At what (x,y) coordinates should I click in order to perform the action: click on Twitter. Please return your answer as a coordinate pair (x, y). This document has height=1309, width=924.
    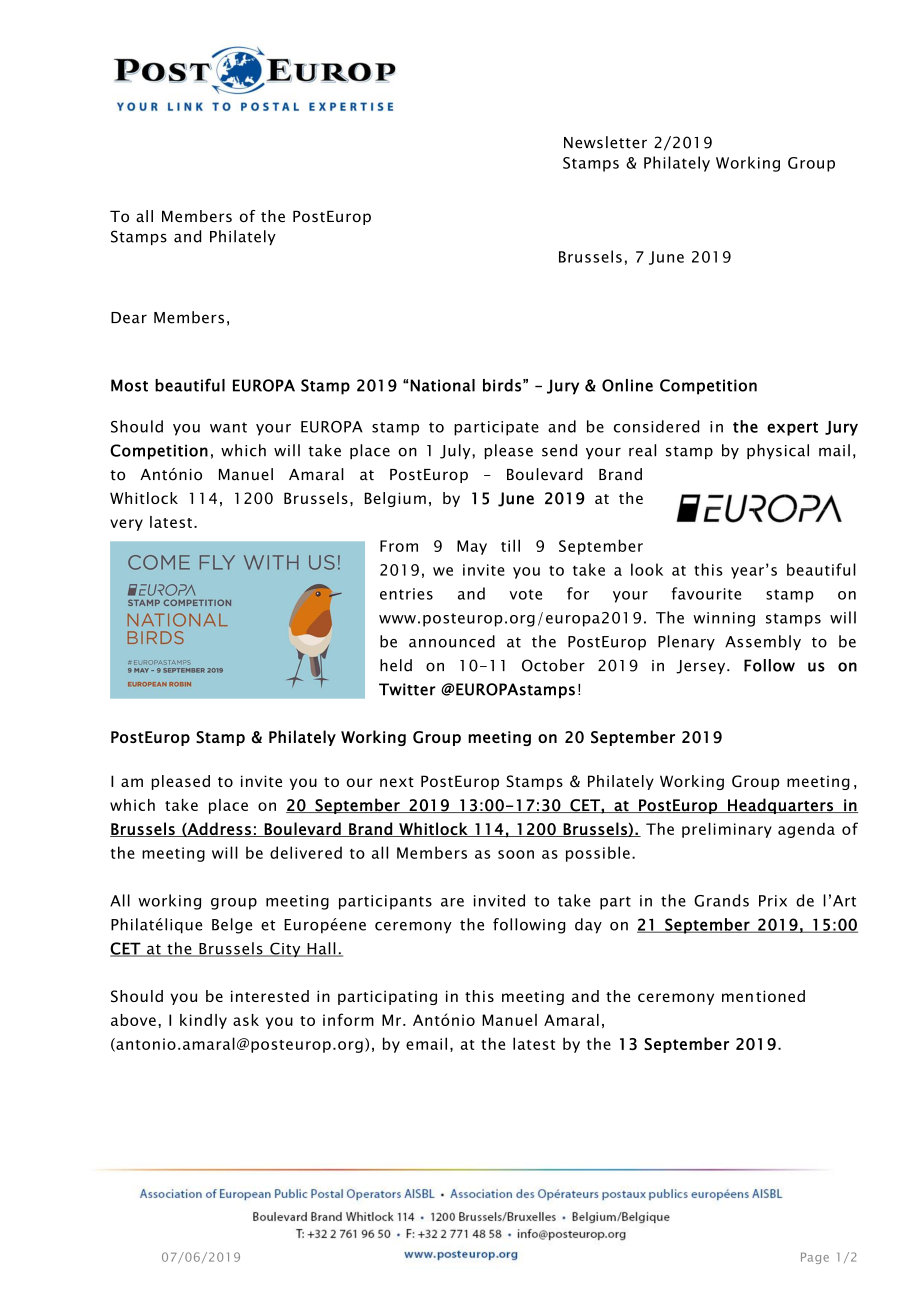
    Looking at the image, I should click on (407, 689).
